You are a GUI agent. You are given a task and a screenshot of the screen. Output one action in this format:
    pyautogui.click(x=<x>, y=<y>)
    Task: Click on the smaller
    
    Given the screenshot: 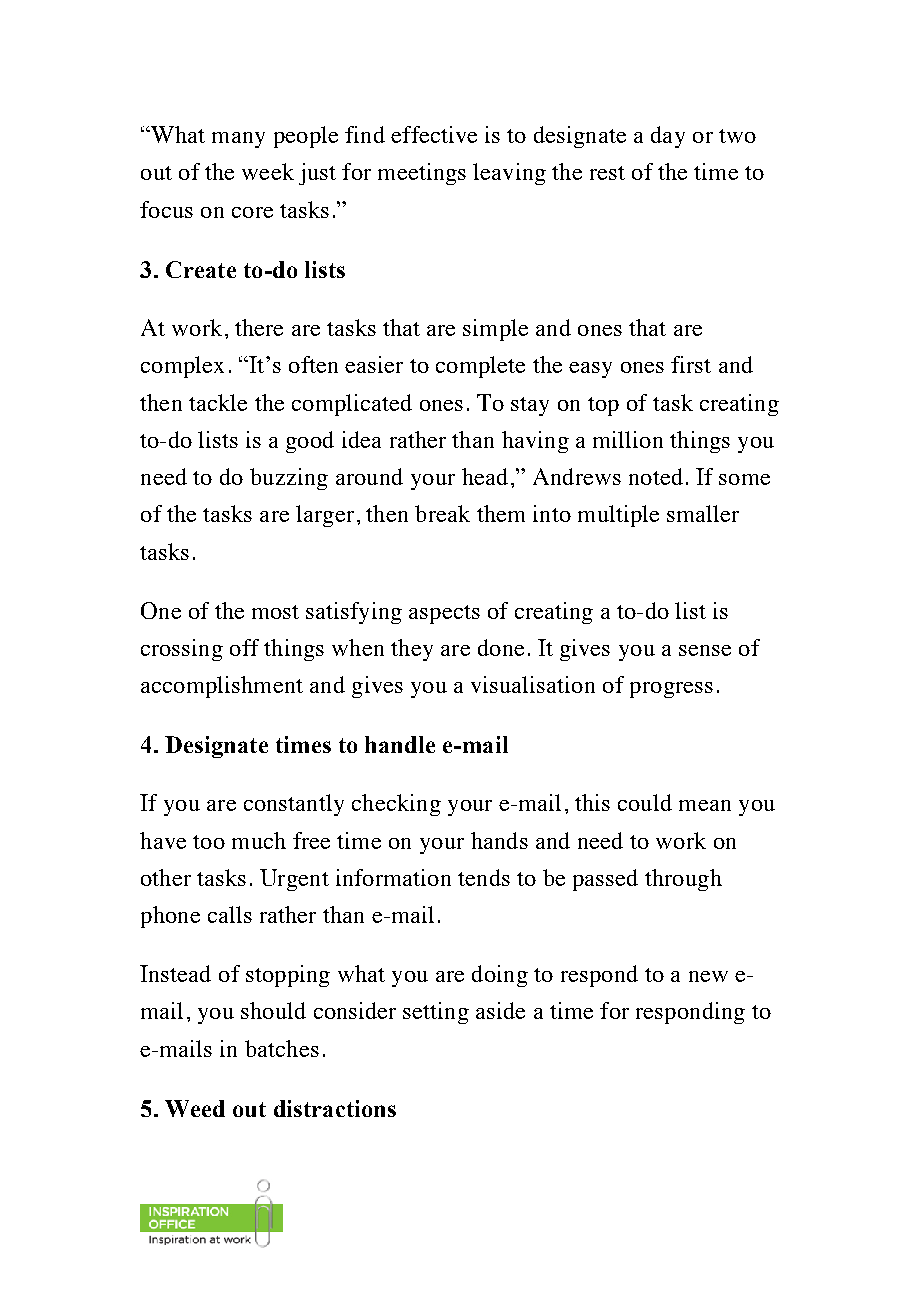 What is the action you would take?
    pyautogui.click(x=703, y=513)
